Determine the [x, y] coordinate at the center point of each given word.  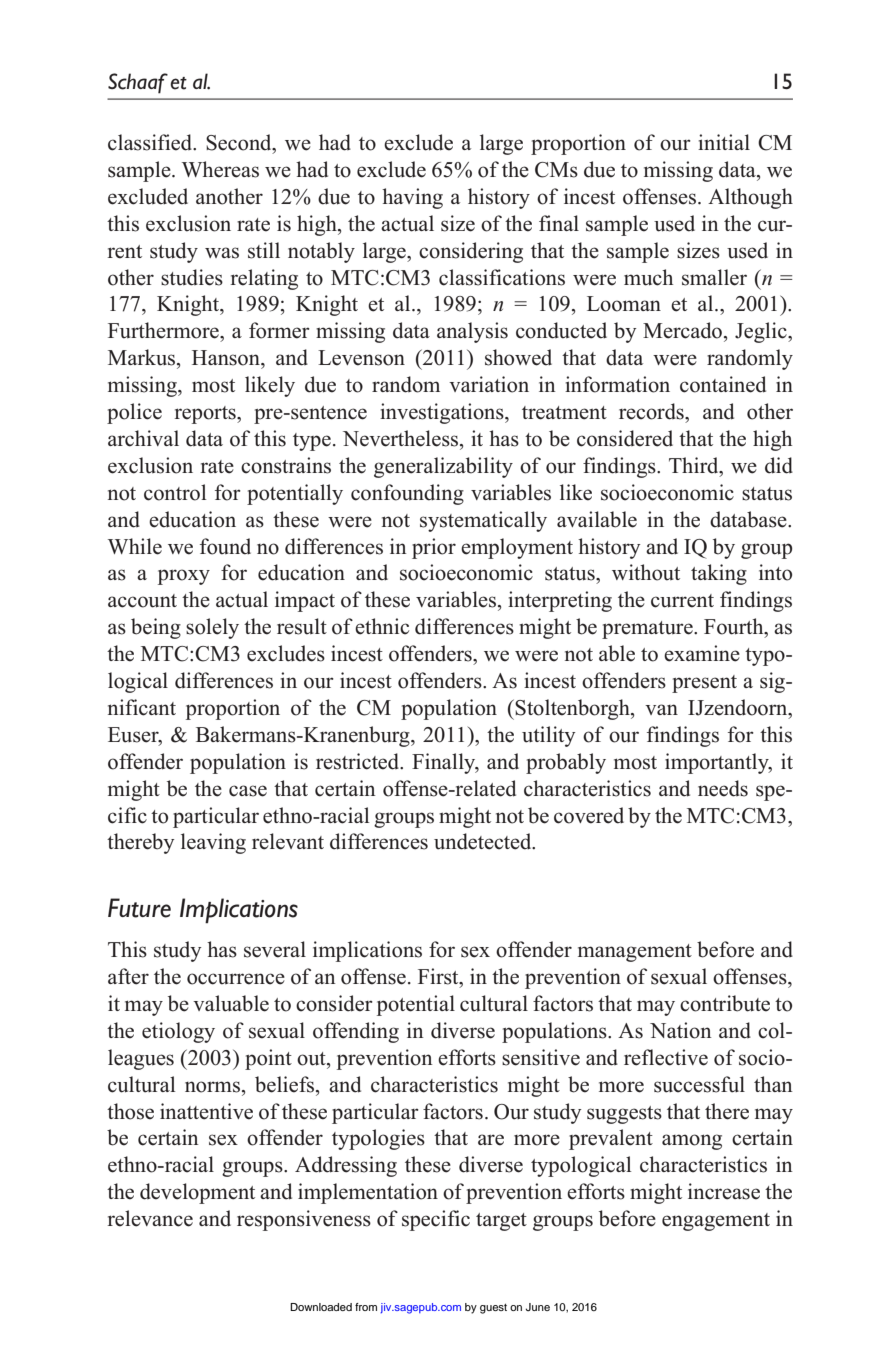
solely [212, 628]
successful [699, 1084]
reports [206, 415]
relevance [150, 1218]
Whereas [220, 169]
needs [723, 788]
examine [702, 653]
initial [724, 142]
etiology [178, 1032]
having [412, 198]
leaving [213, 843]
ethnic [382, 626]
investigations [443, 413]
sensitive [541, 1057]
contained [723, 384]
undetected [484, 841]
